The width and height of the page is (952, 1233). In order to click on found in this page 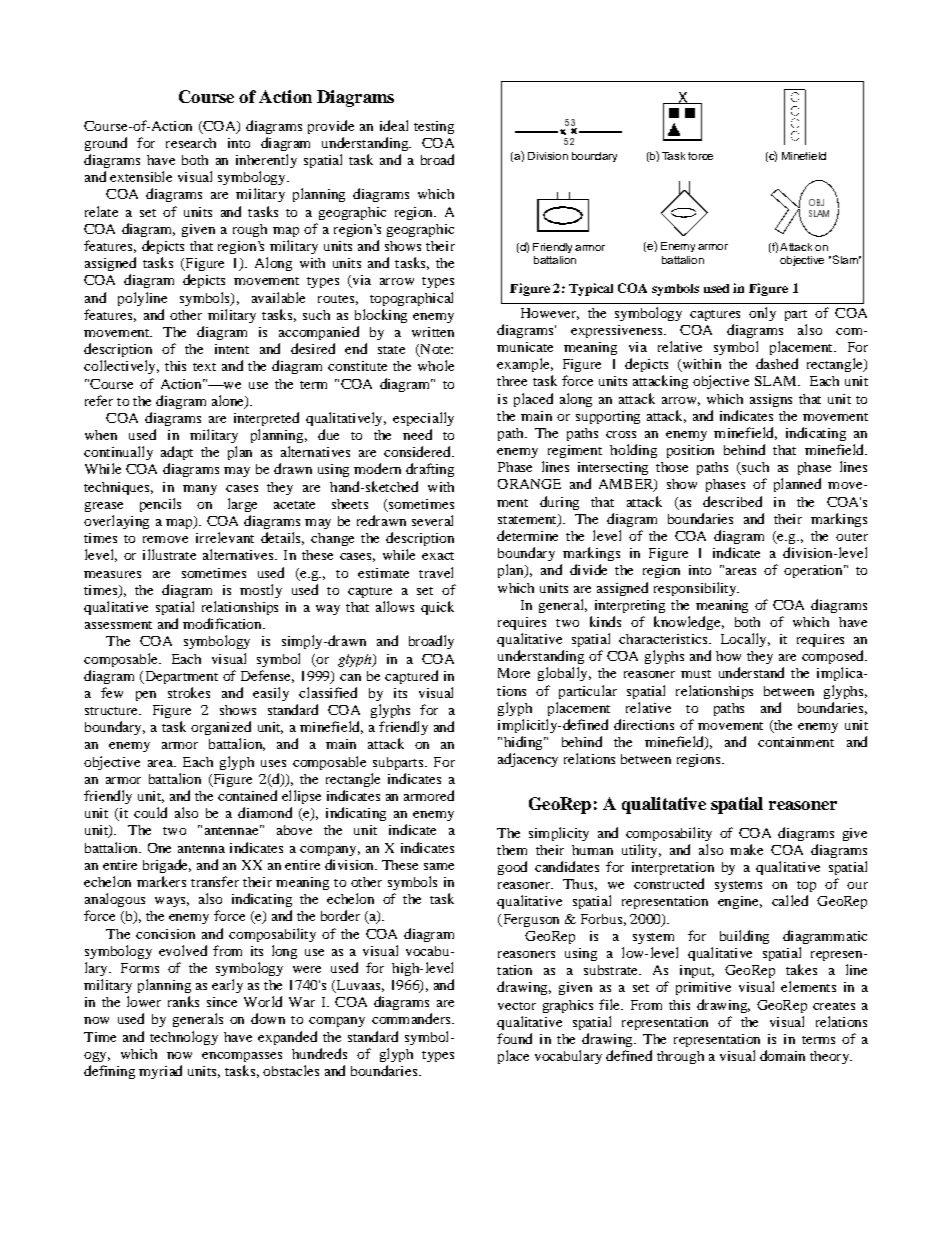, I will do `click(514, 1038)`.
